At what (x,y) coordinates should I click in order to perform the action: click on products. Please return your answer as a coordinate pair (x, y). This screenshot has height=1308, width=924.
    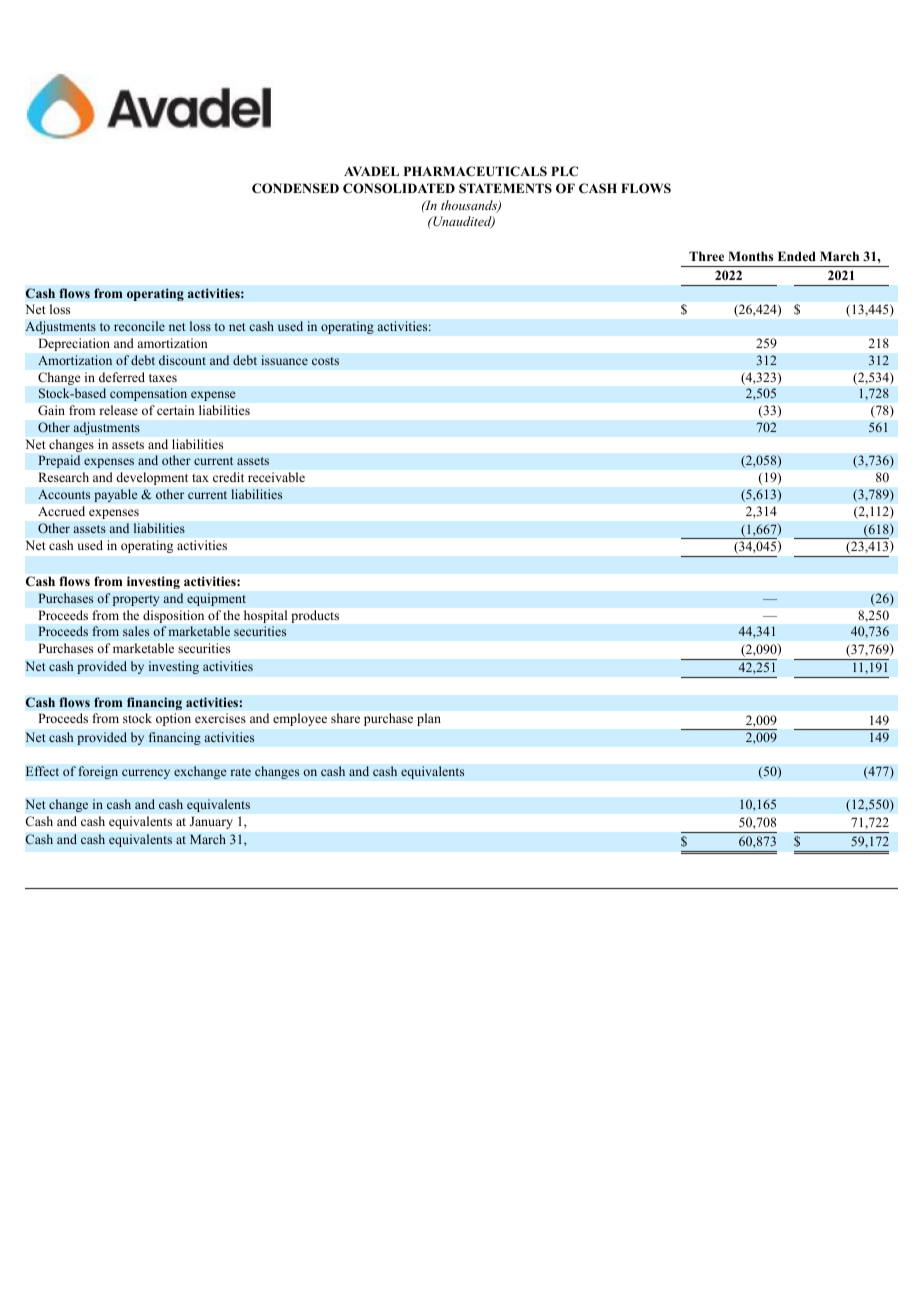
    Looking at the image, I should click on (315, 616).
